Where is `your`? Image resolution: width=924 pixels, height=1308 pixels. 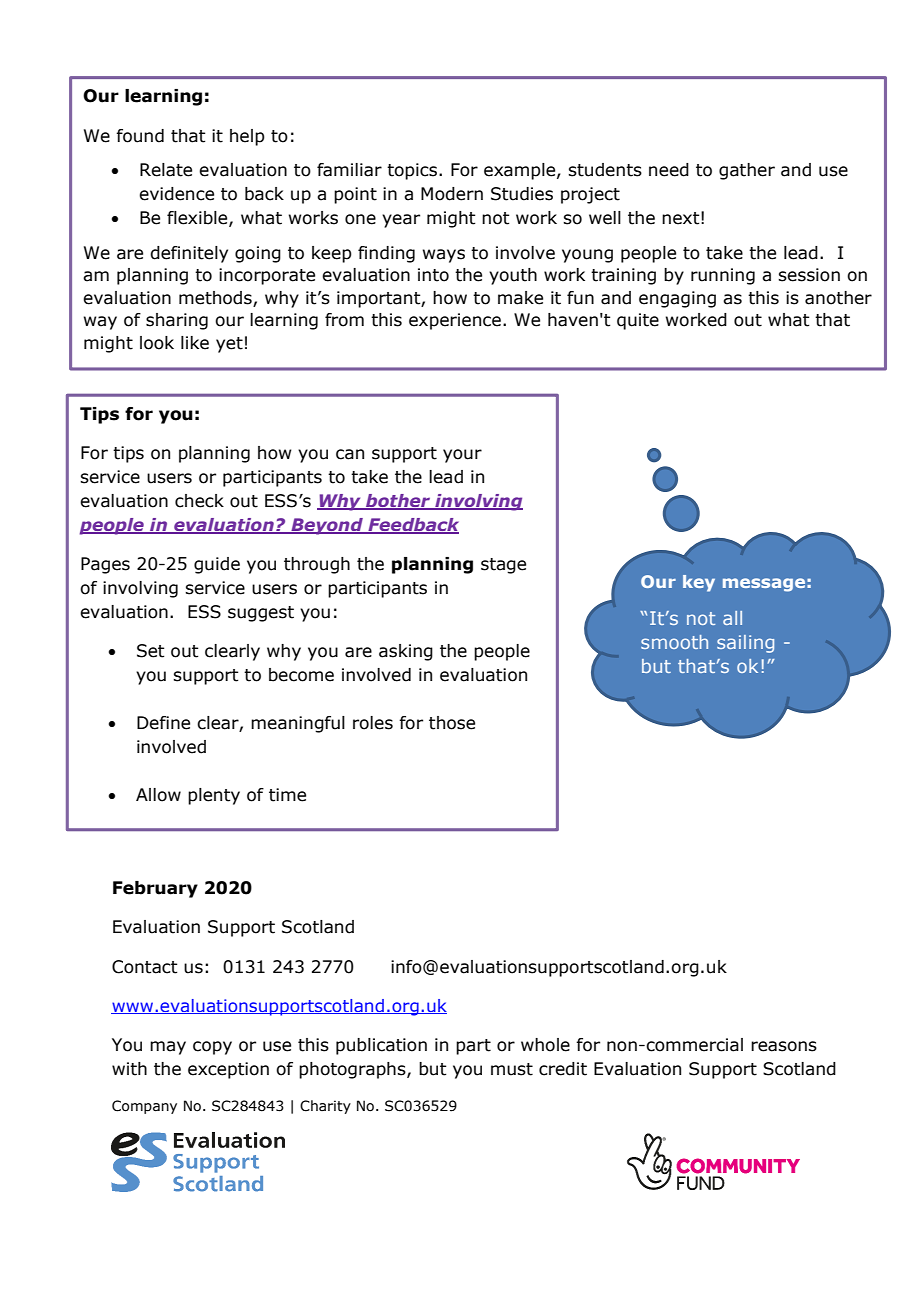
your is located at coordinates (462, 456).
